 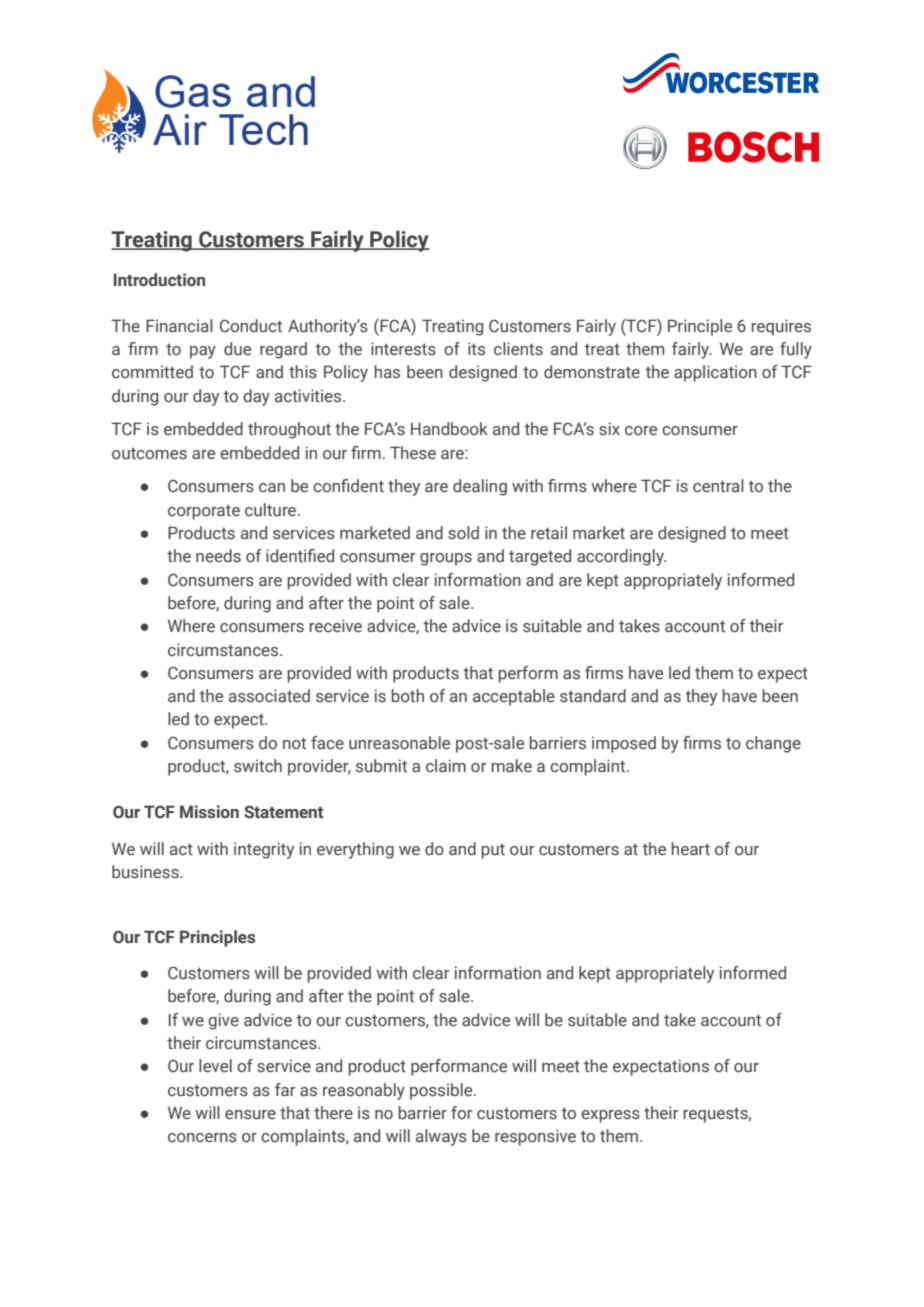 I want to click on requires, so click(x=781, y=327).
